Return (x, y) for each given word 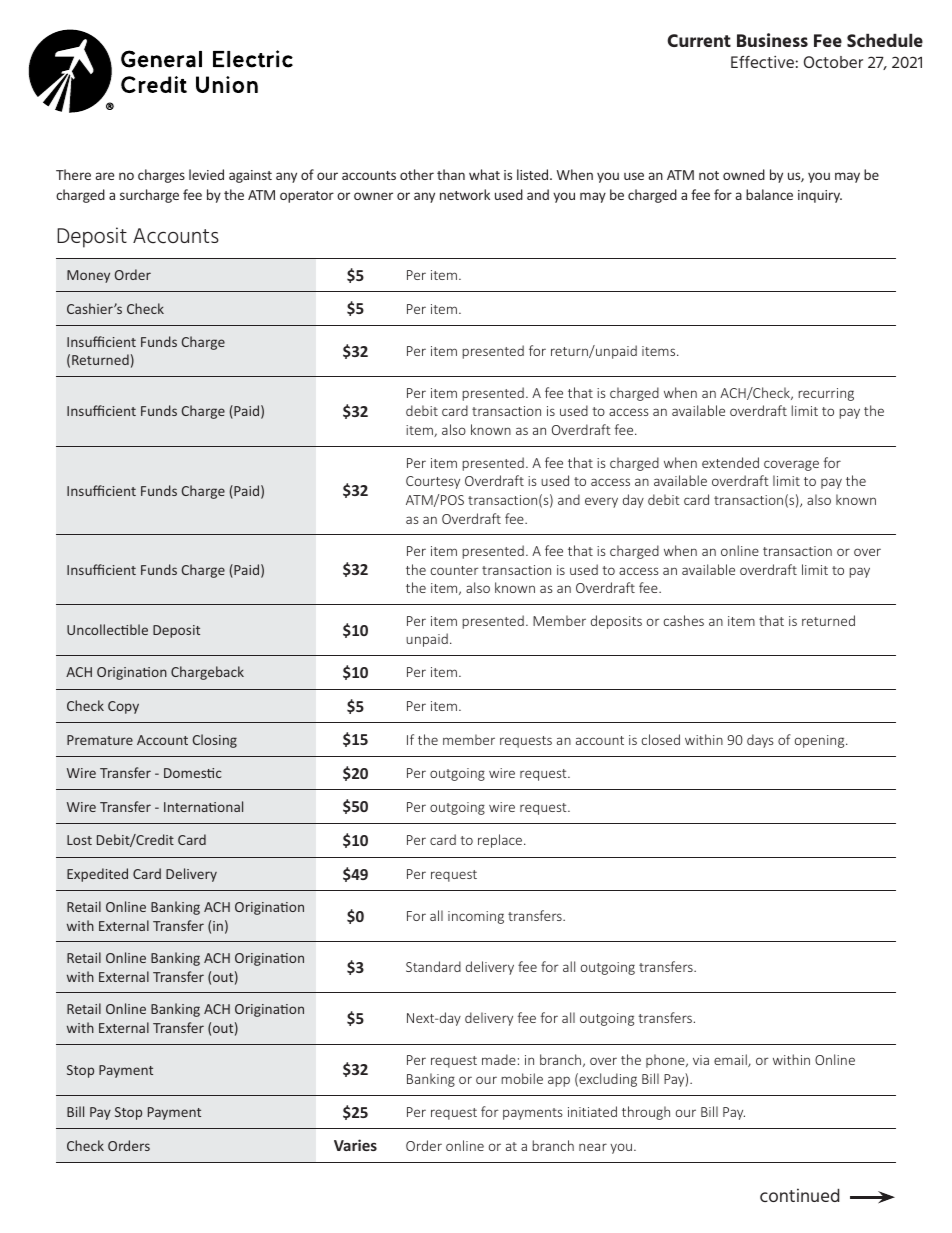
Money (88, 276)
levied (206, 174)
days (760, 741)
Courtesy (433, 482)
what (484, 174)
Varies (355, 1145)
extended (730, 462)
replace (501, 841)
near (593, 1147)
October (833, 62)
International (203, 806)
